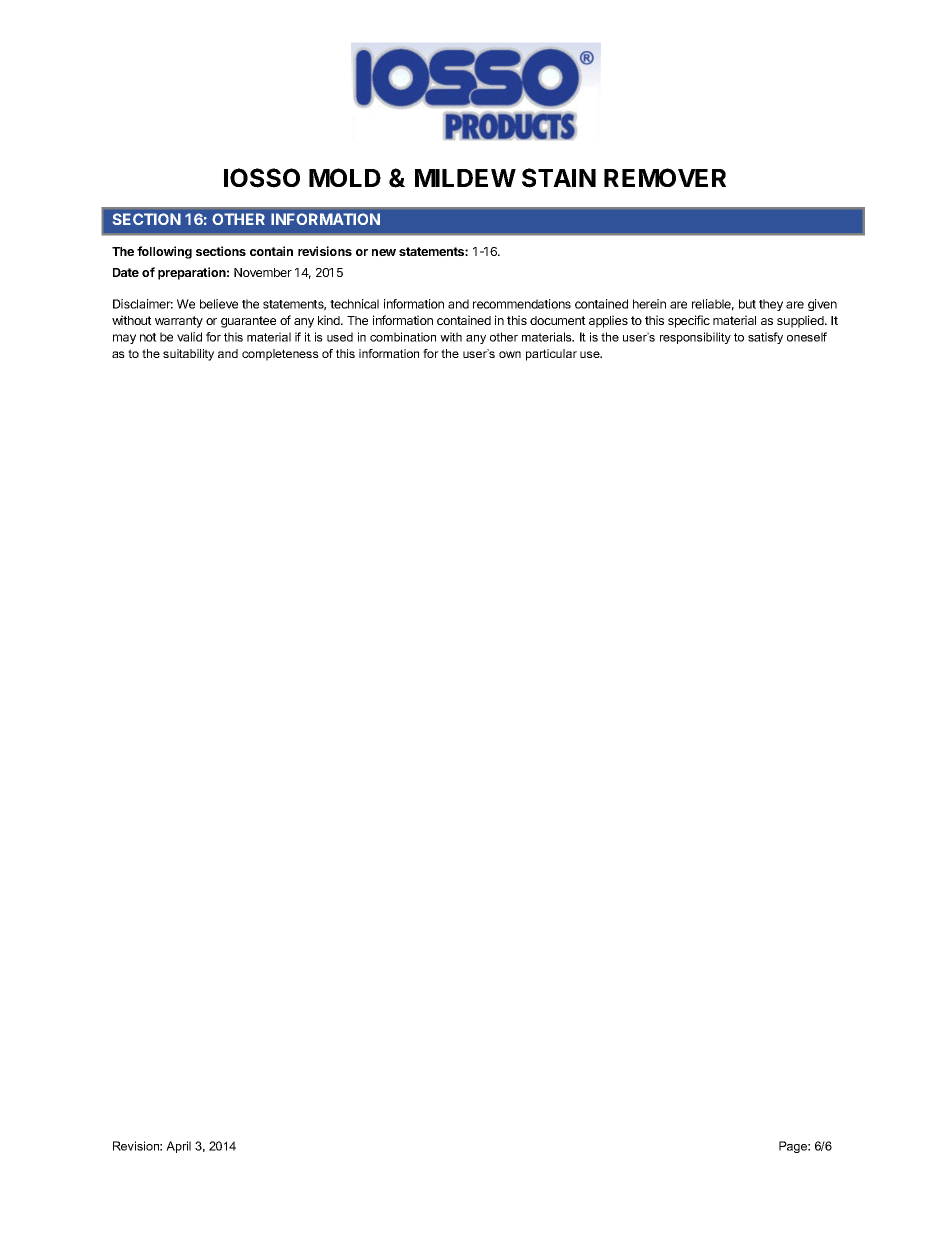 This screenshot has width=952, height=1233. What do you see at coordinates (665, 177) in the screenshot?
I see `REMOVER` at bounding box center [665, 177].
